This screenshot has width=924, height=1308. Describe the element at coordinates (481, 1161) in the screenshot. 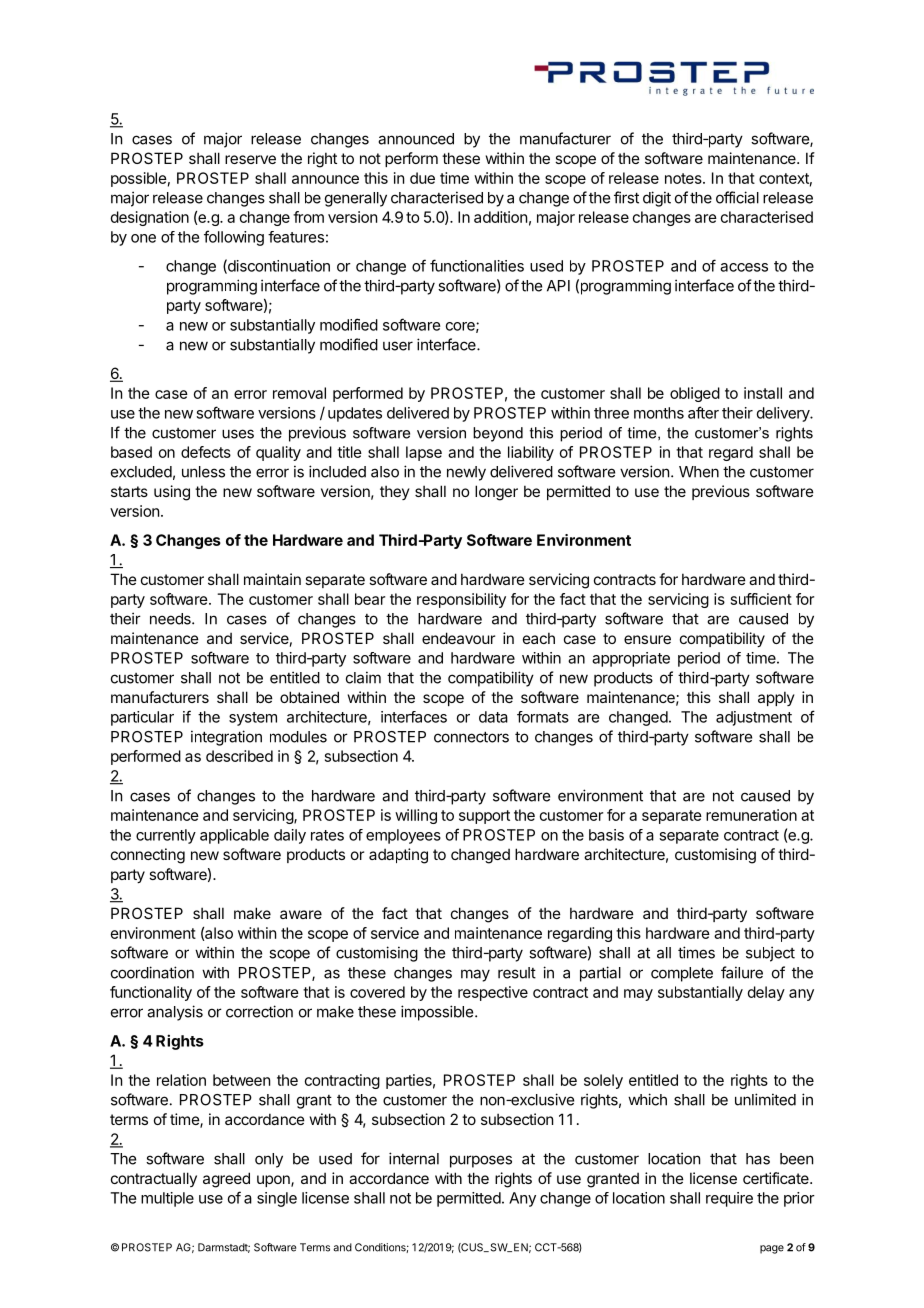

I see `purposes` at that location.
